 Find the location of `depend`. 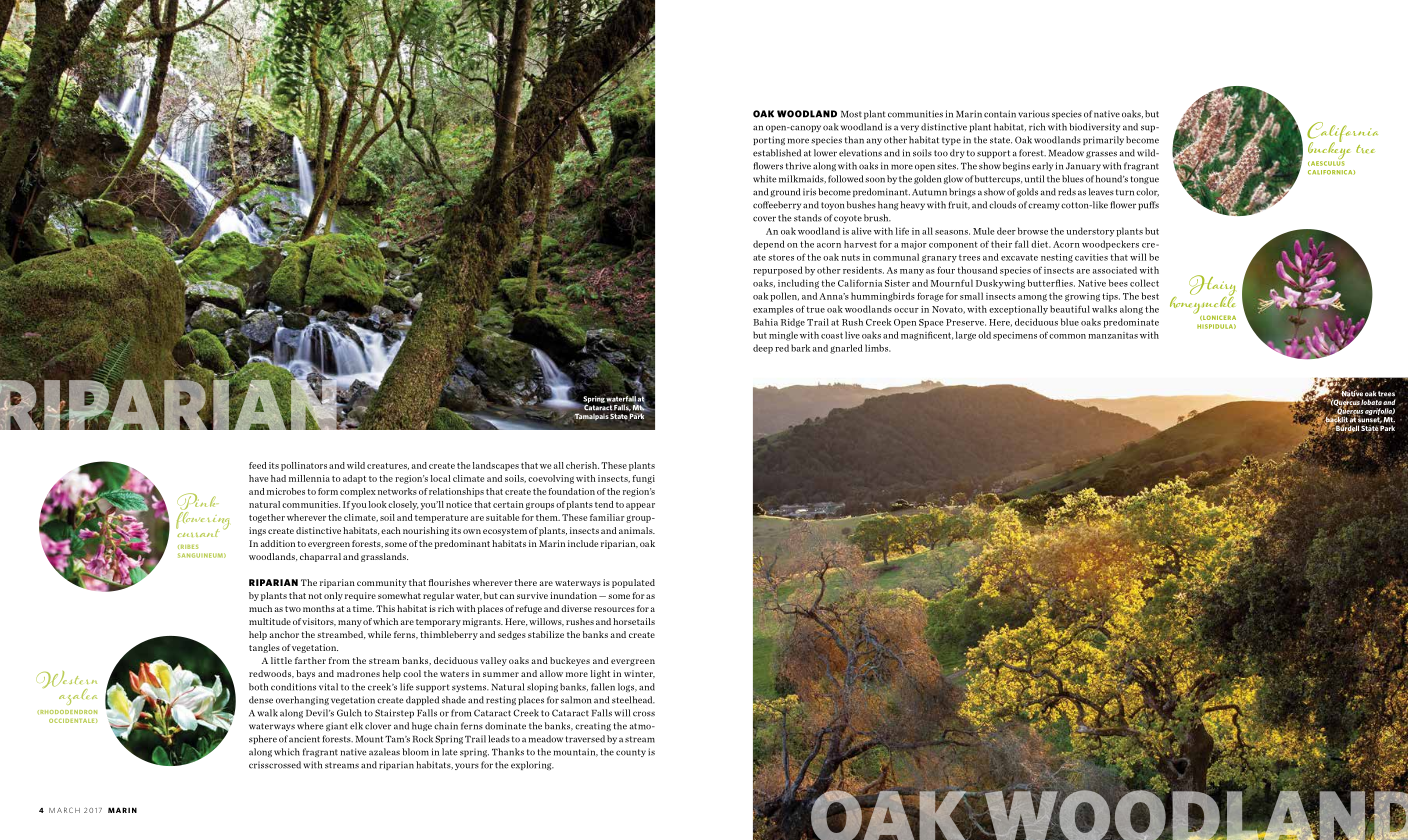

depend is located at coordinates (769, 245).
